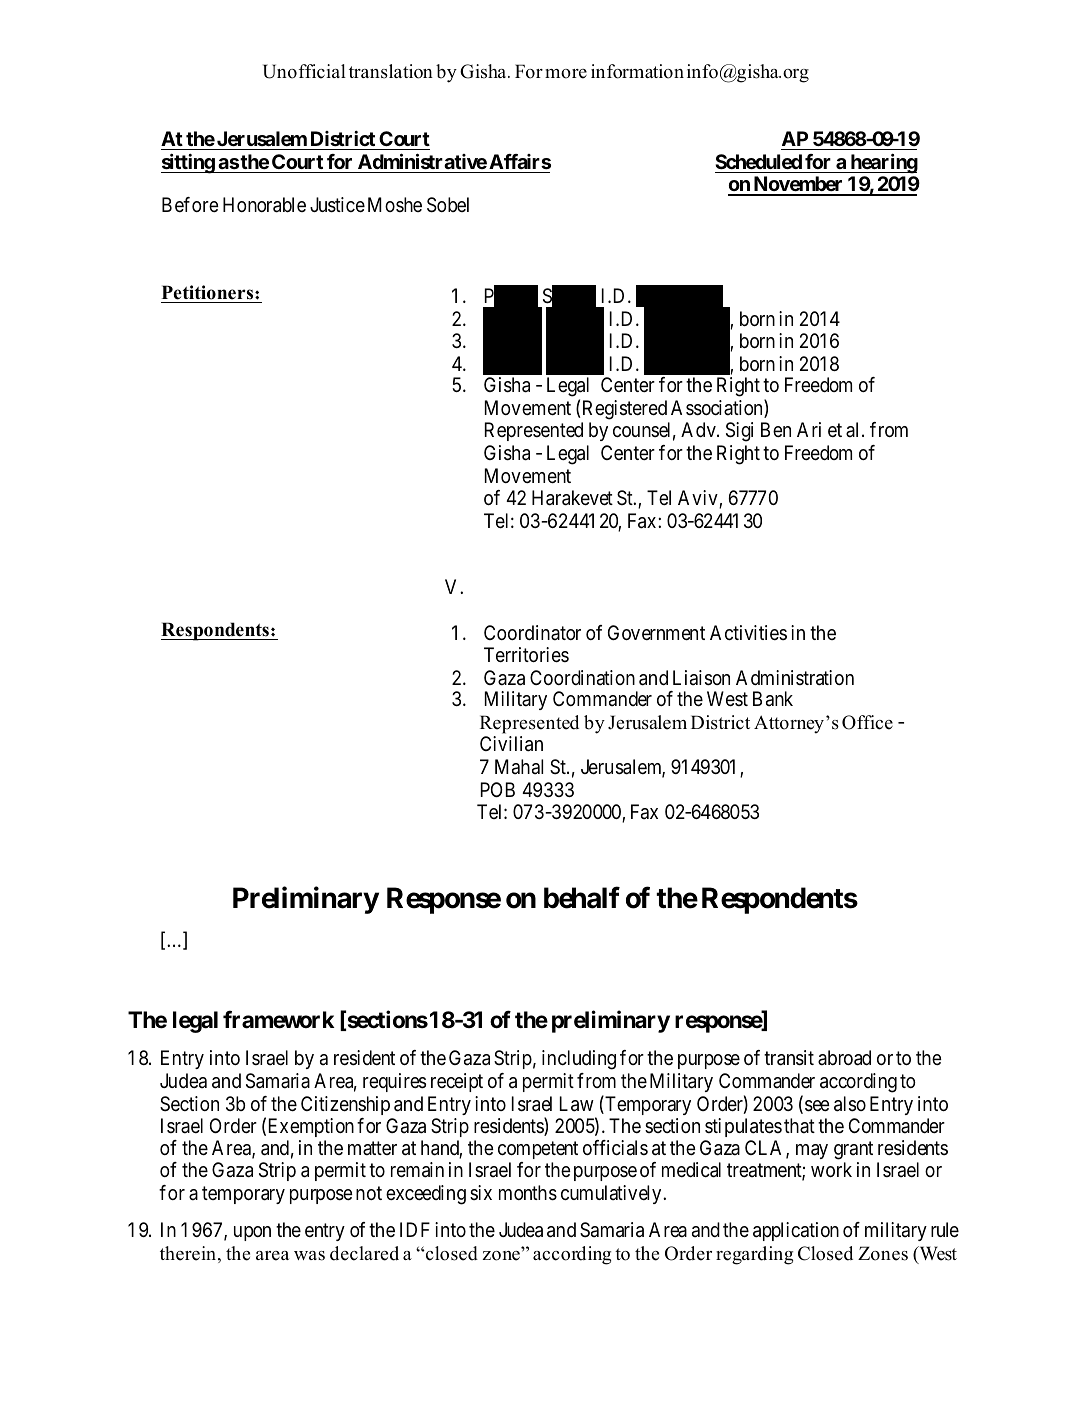 This screenshot has height=1404, width=1085. Describe the element at coordinates (526, 655) in the screenshot. I see `Territories` at that location.
